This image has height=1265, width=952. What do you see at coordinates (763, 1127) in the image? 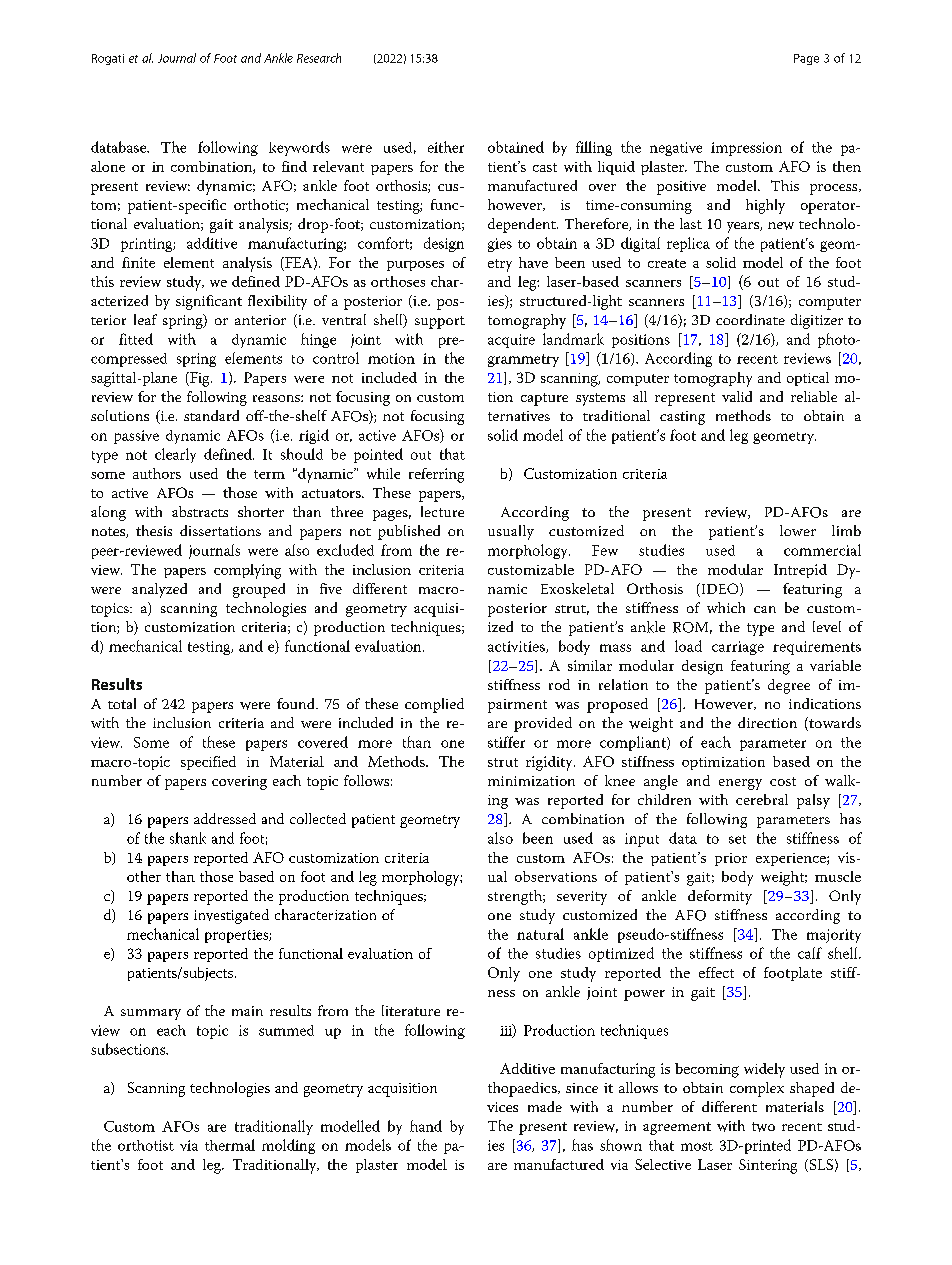
I see `two` at bounding box center [763, 1127].
